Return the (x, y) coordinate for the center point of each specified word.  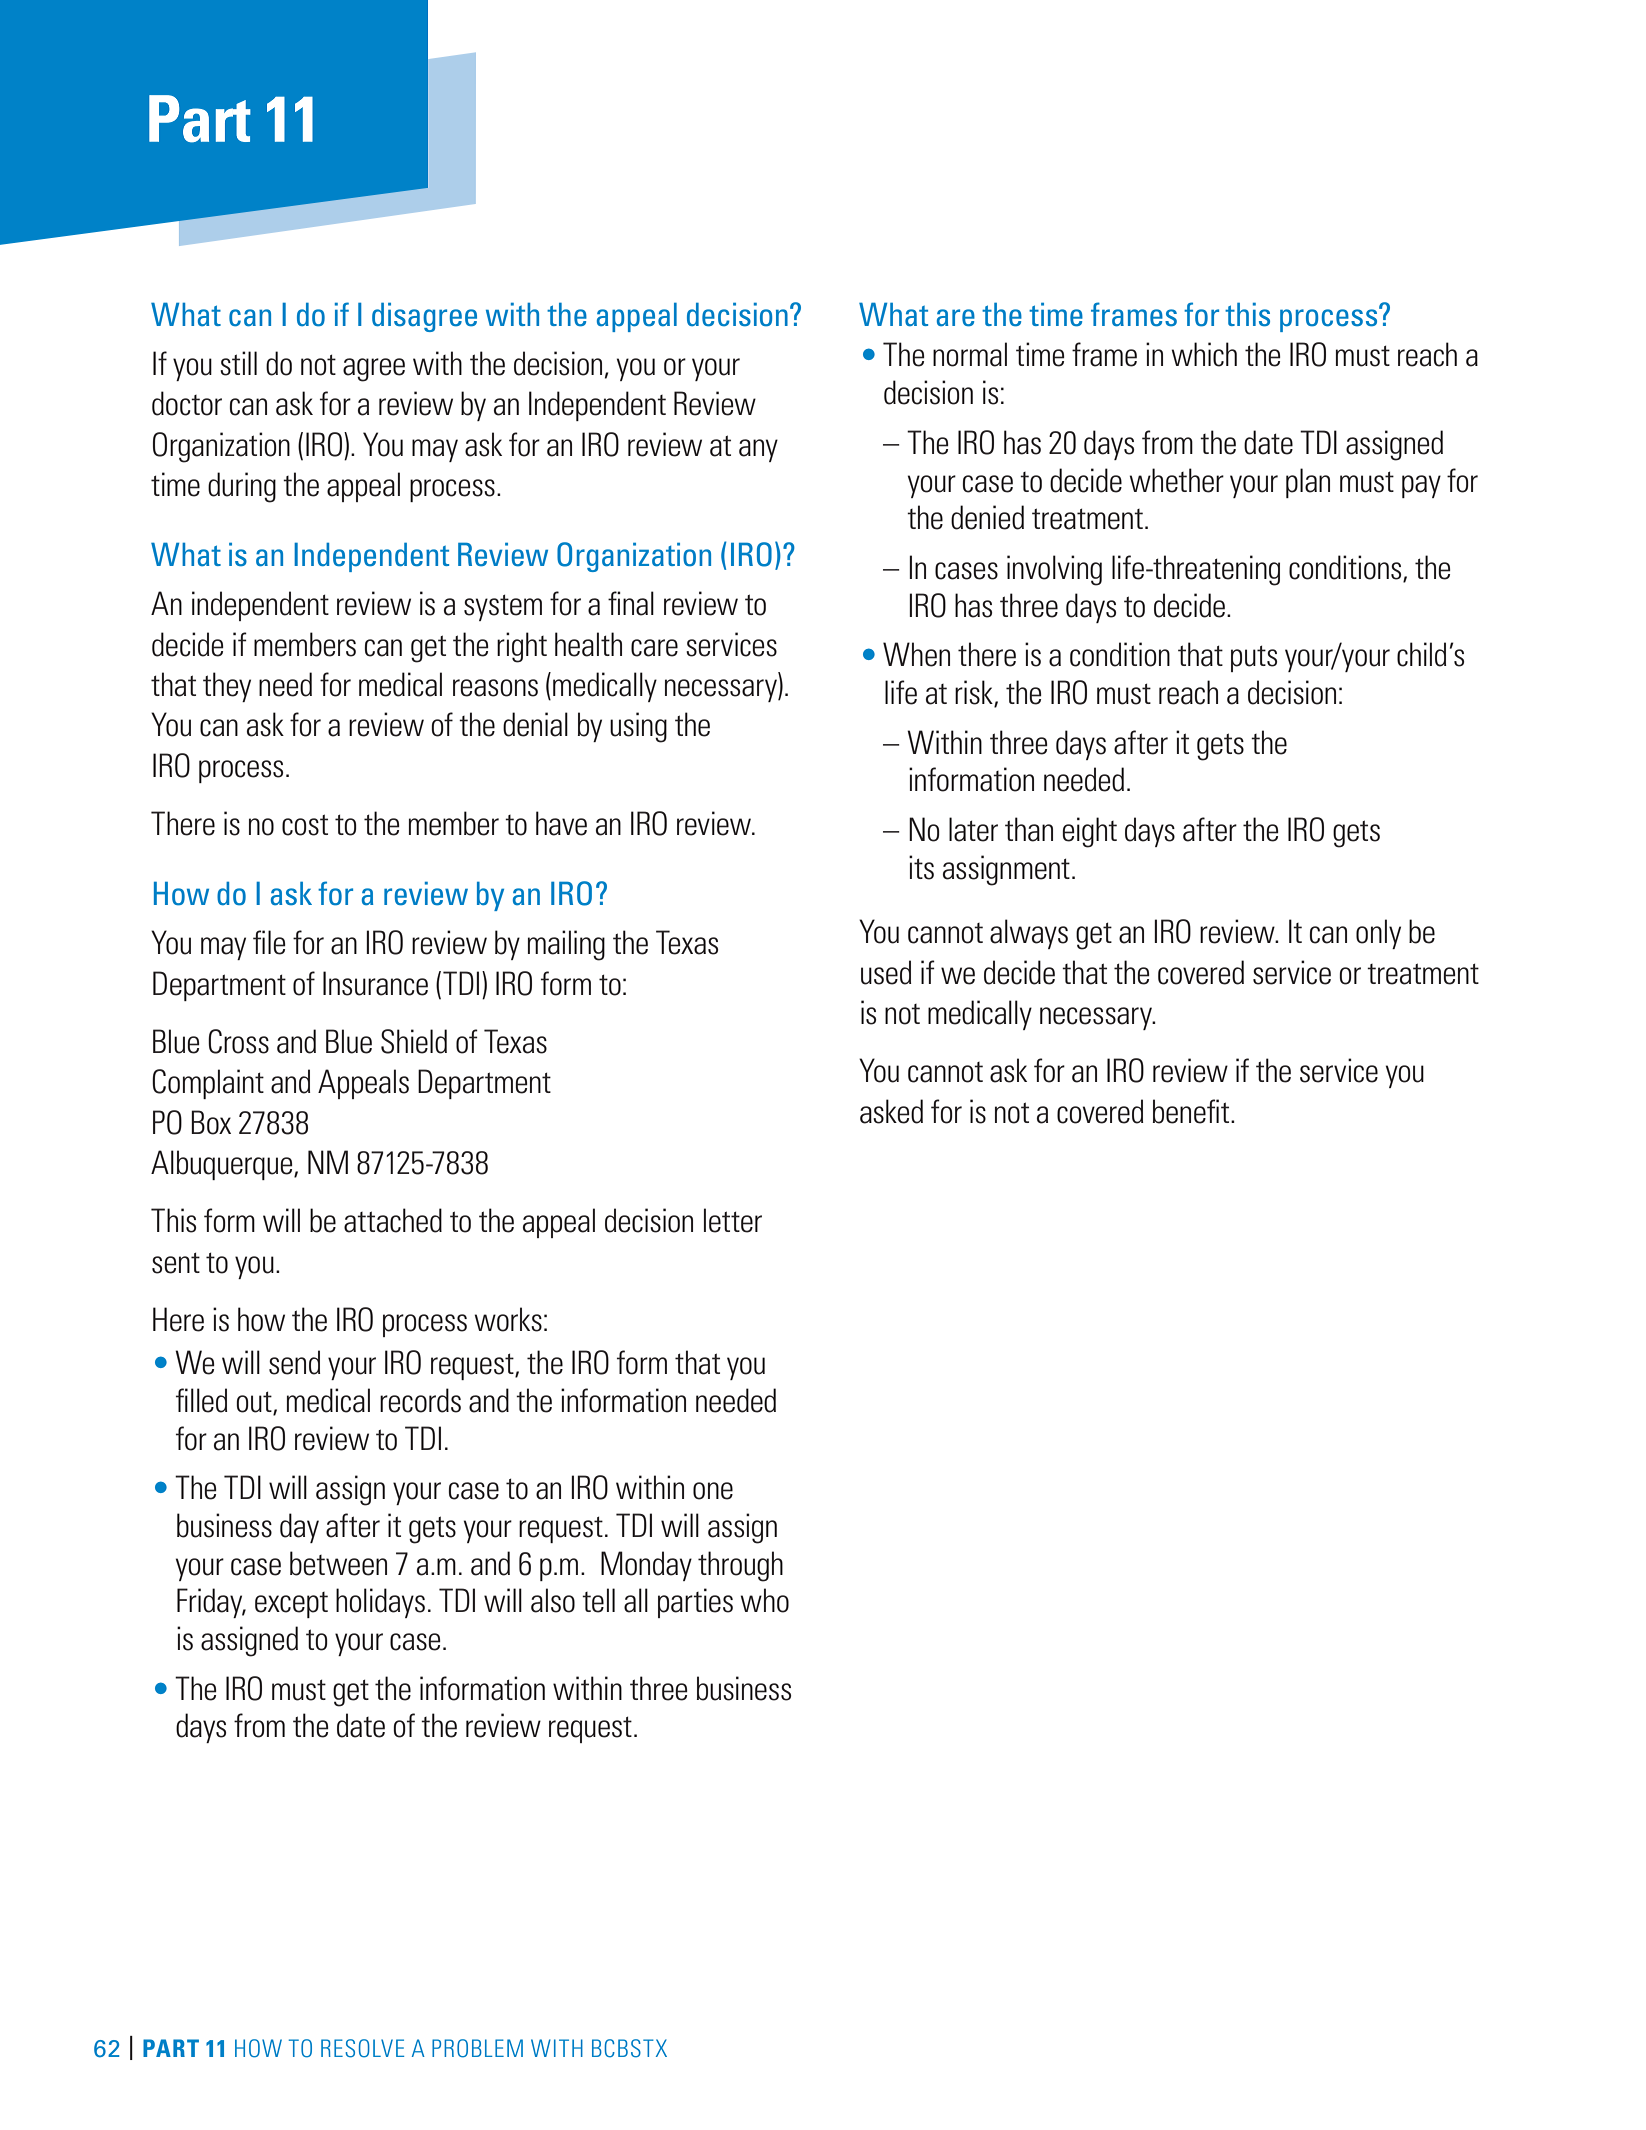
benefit (1192, 1111)
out (255, 1403)
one (713, 1491)
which (1204, 354)
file (269, 942)
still (238, 363)
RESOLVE (362, 2048)
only (1378, 934)
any (758, 450)
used (886, 972)
